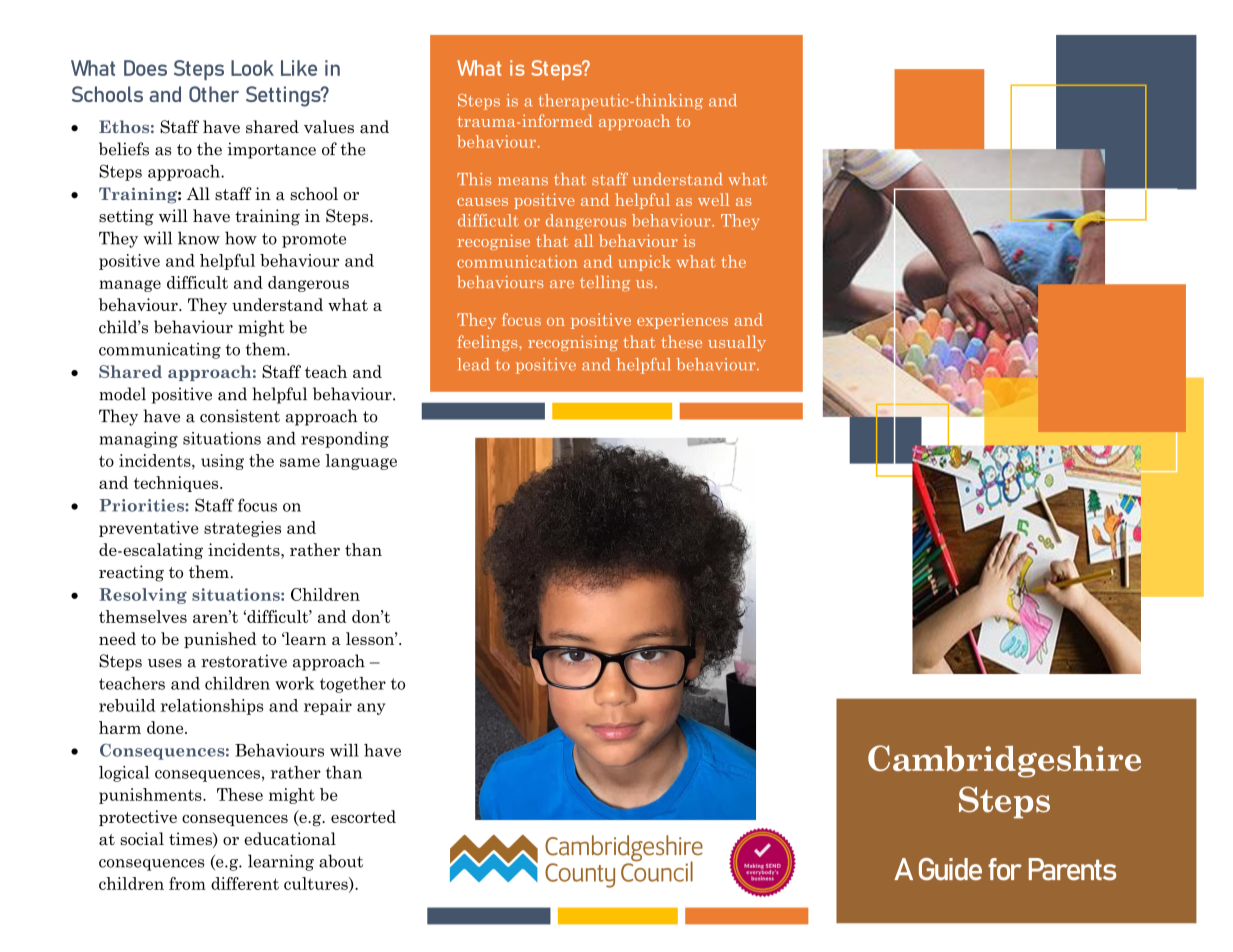 This screenshot has width=1233, height=952. I want to click on communicating, so click(160, 351).
